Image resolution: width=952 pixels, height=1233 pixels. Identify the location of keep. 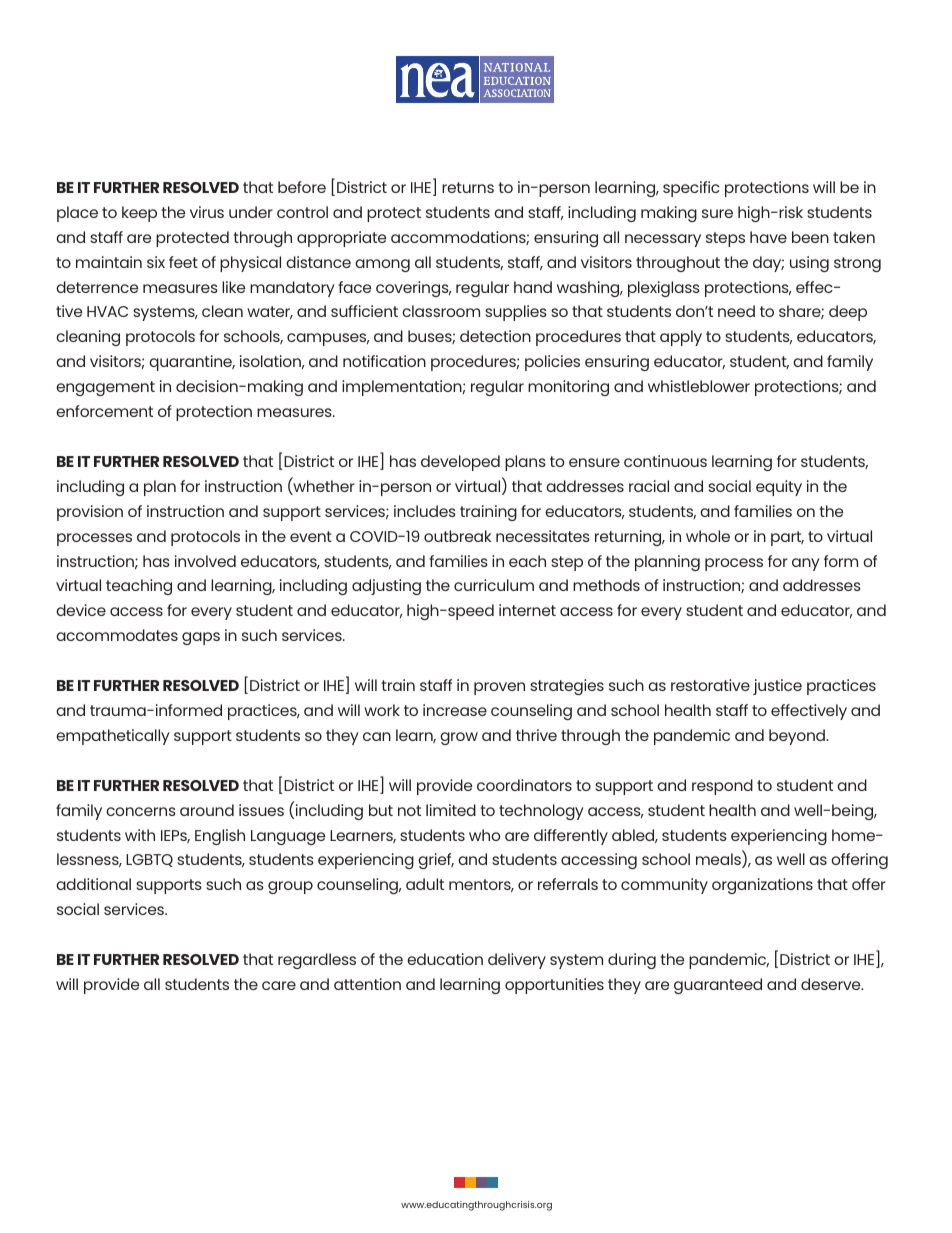
(139, 214).
